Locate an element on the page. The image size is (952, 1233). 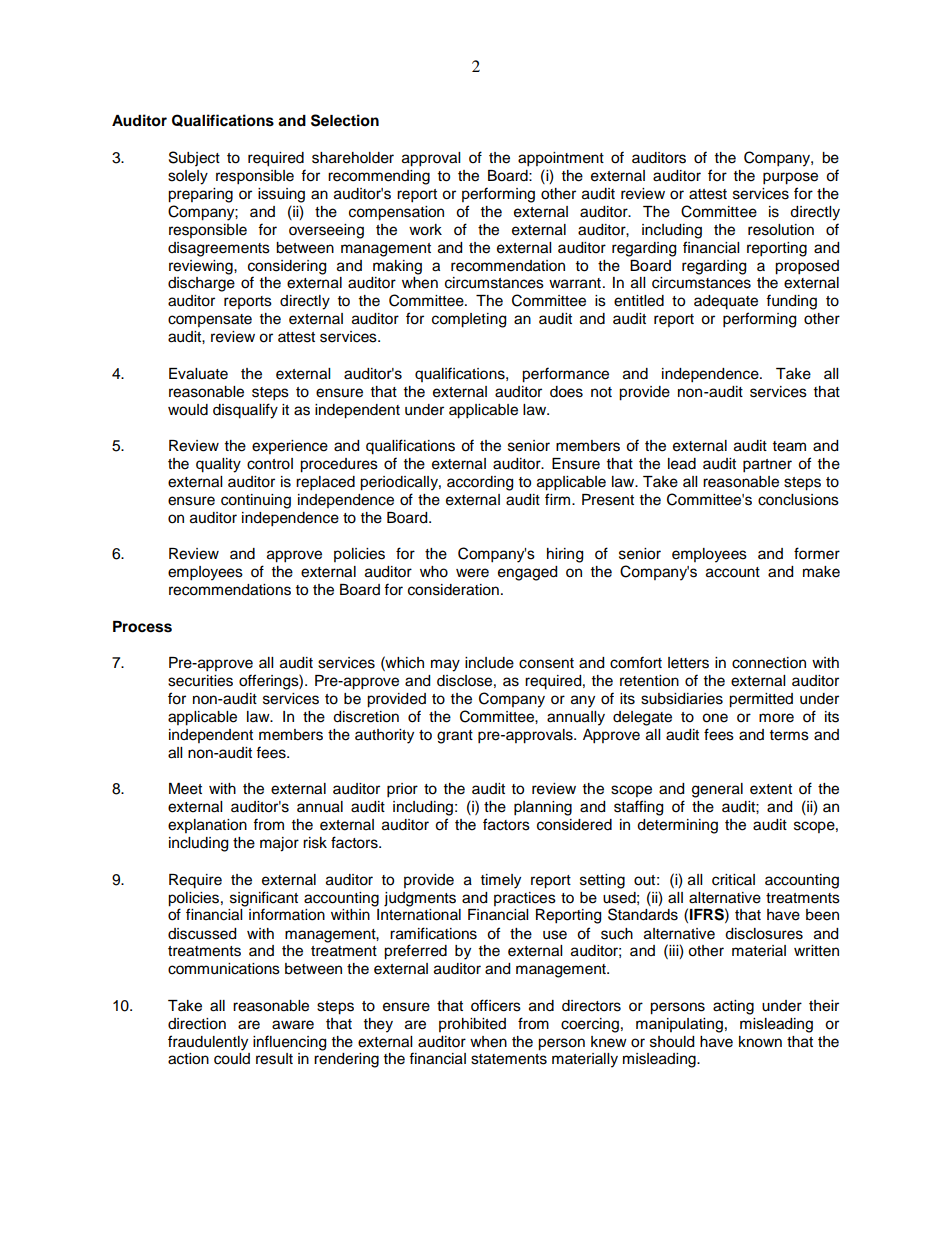
adequate is located at coordinates (726, 302).
